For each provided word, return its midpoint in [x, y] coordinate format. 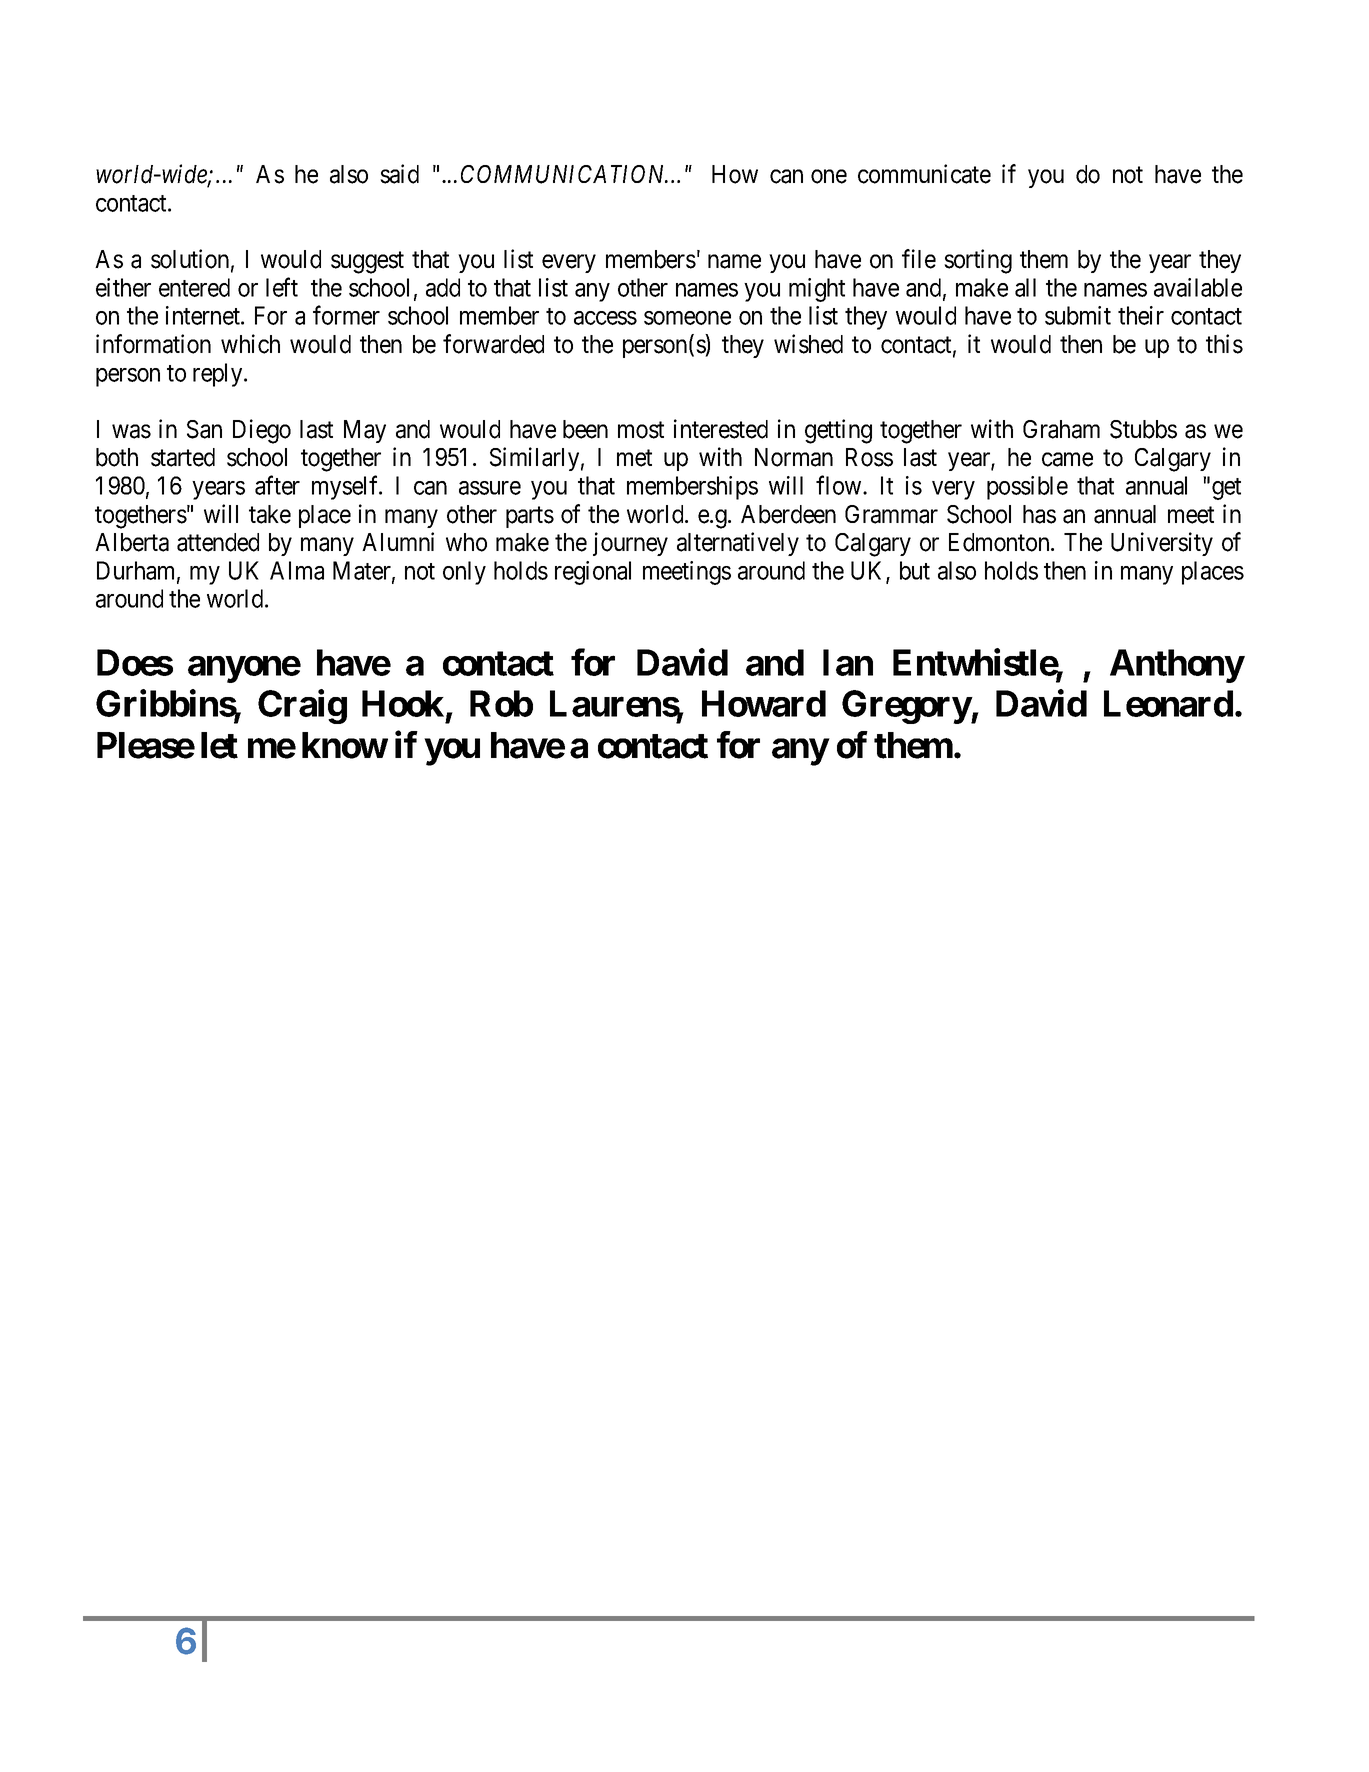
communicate [924, 174]
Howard [764, 703]
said [399, 174]
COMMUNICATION [564, 174]
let [219, 745]
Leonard [1168, 703]
